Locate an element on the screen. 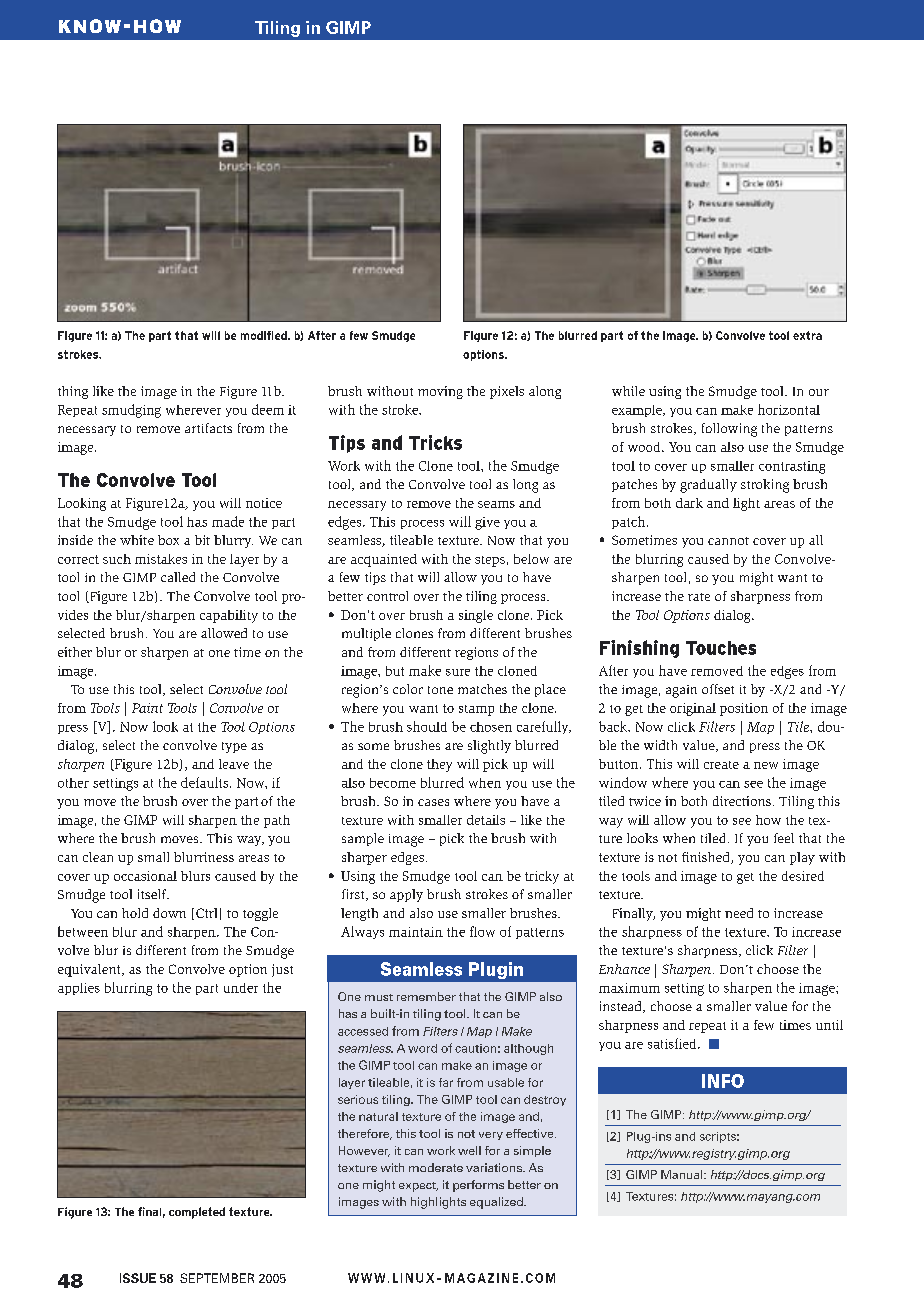 The height and width of the screenshot is (1308, 924). defaults is located at coordinates (204, 782).
